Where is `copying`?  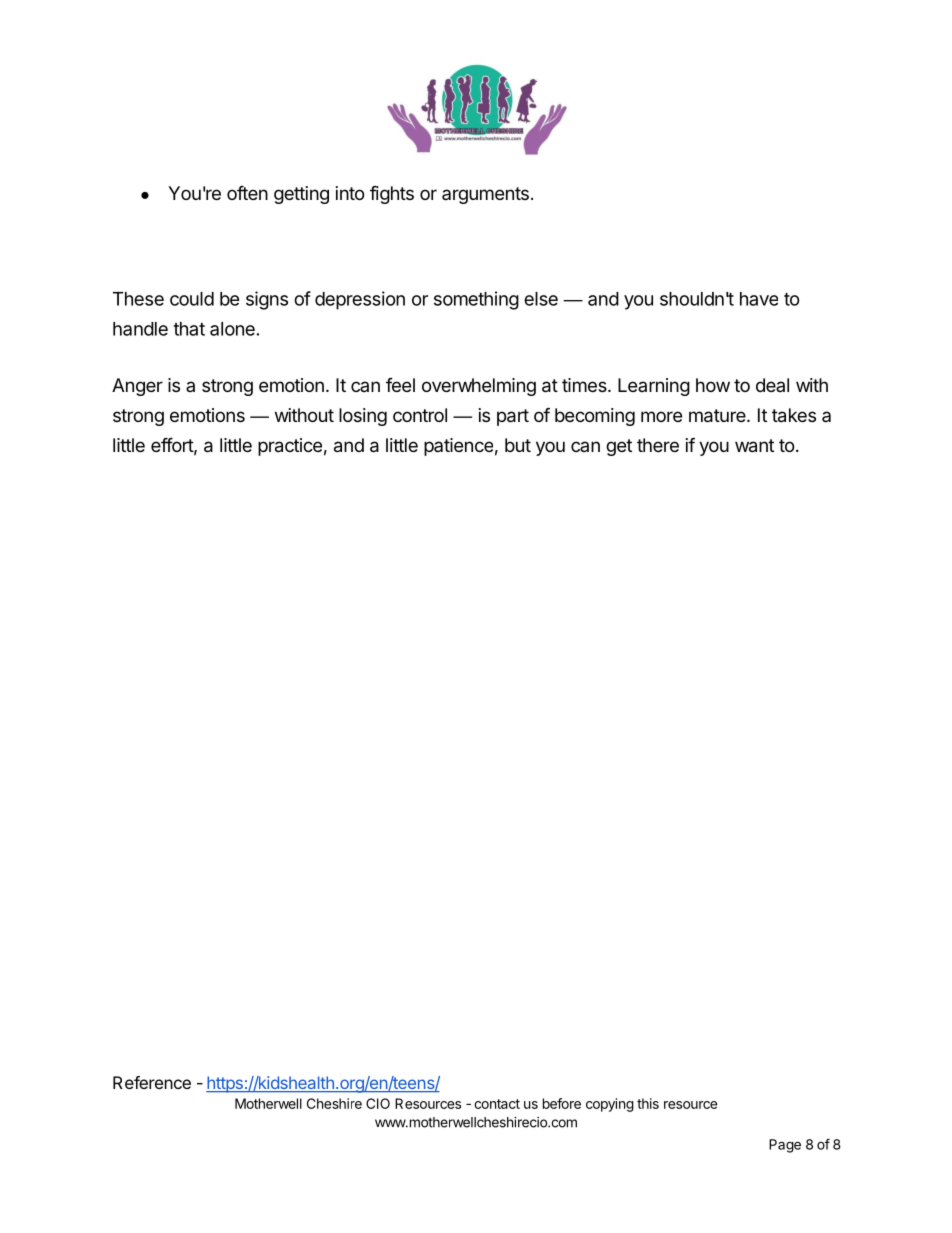 copying is located at coordinates (610, 1105).
